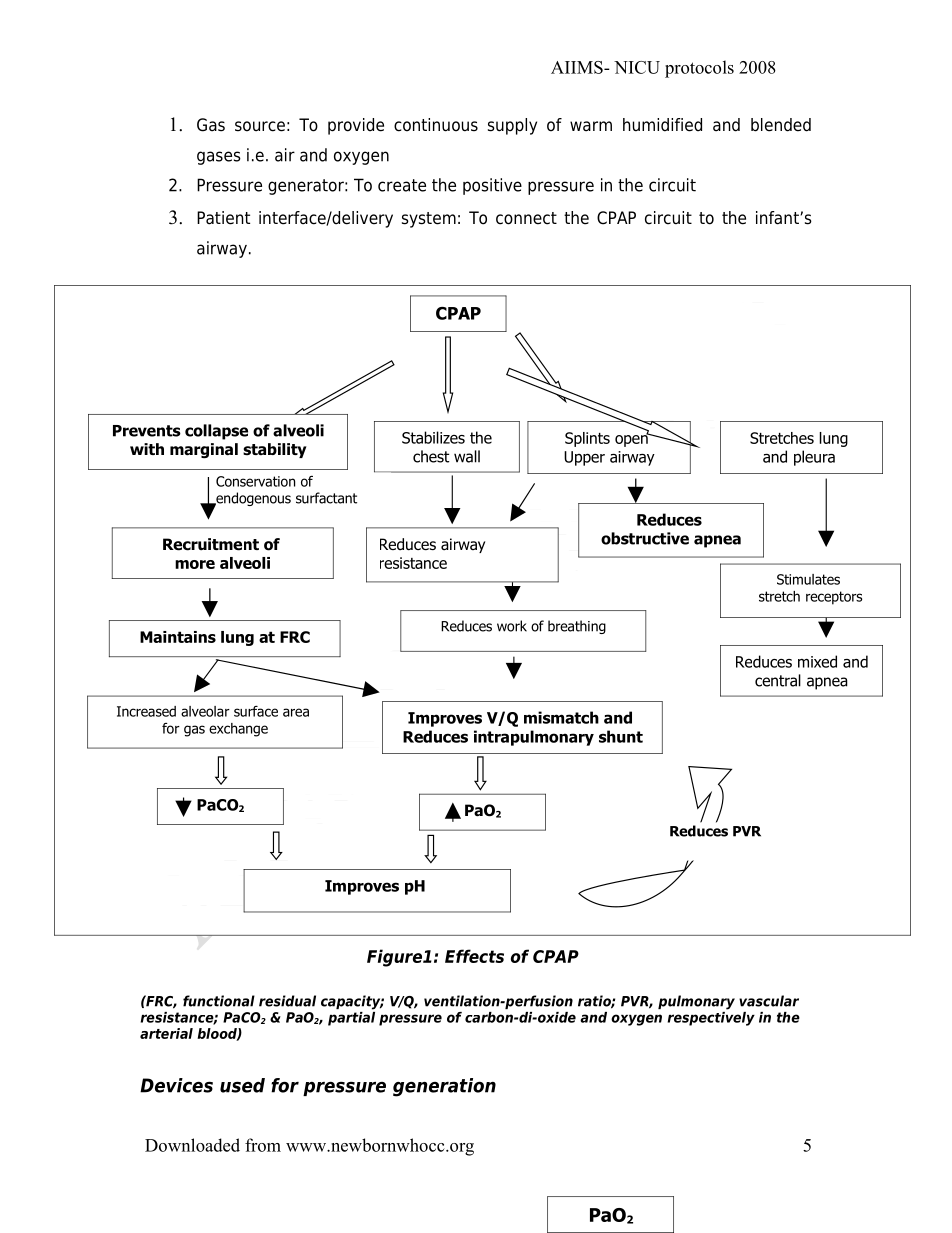 This screenshot has height=1233, width=952. What do you see at coordinates (781, 125) in the screenshot?
I see `blended` at bounding box center [781, 125].
